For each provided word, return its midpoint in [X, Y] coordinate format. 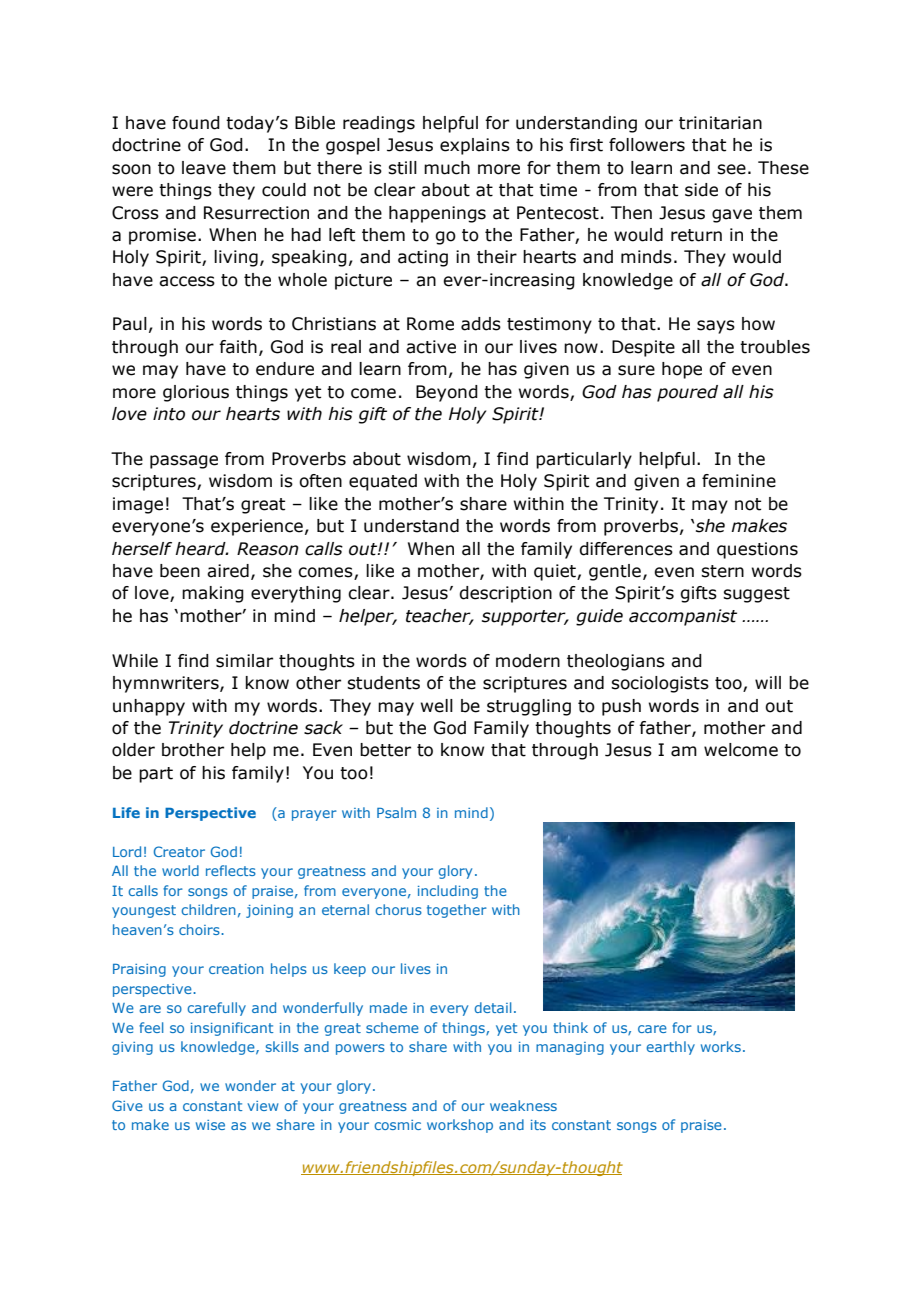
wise [210, 1125]
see [731, 169]
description [505, 594]
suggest [756, 595]
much [447, 168]
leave [204, 168]
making [213, 594]
